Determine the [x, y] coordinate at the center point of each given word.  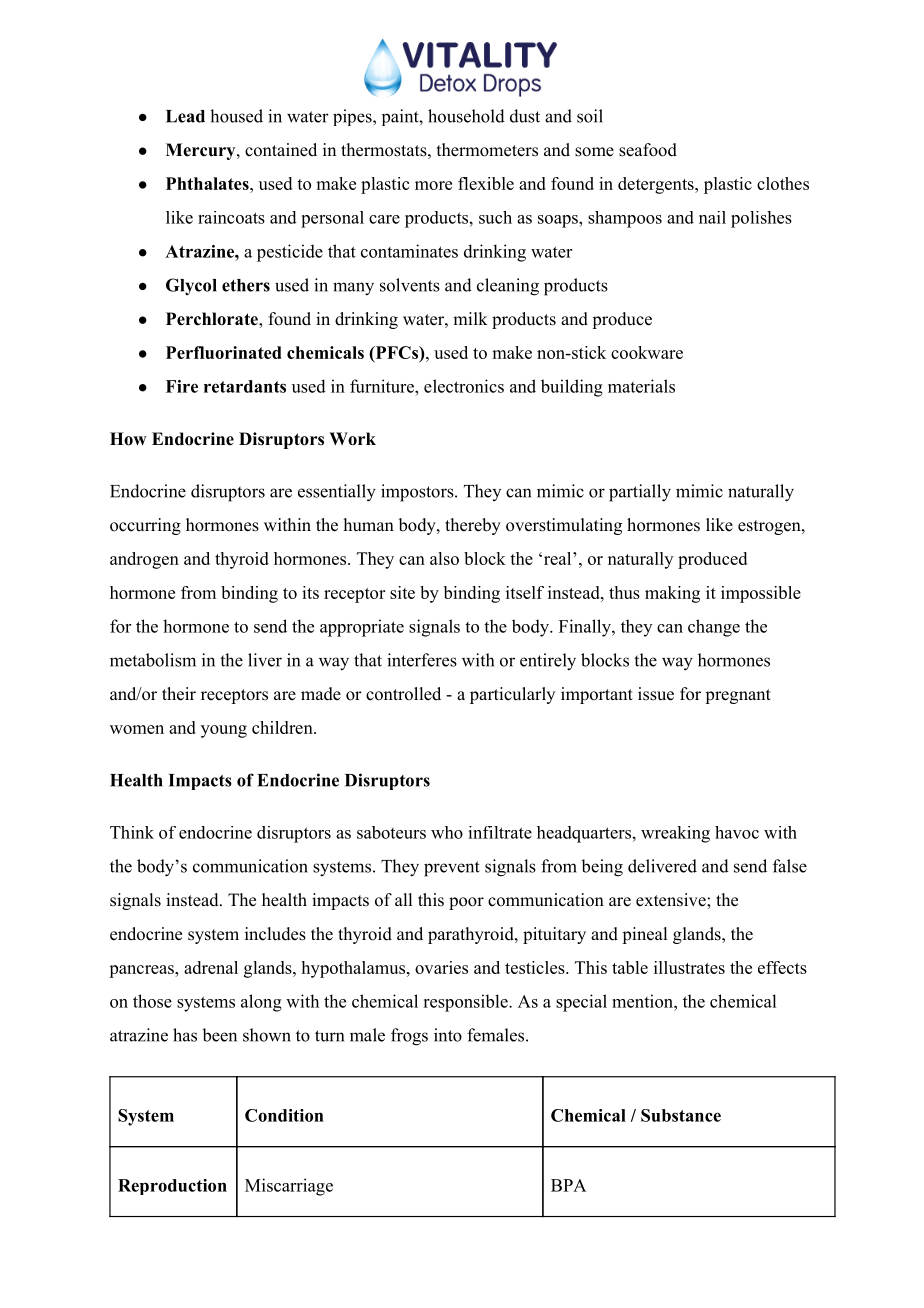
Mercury [202, 151]
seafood [648, 150]
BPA [568, 1185]
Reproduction [172, 1187]
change [714, 628]
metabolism [153, 660]
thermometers [487, 150]
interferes [422, 660]
